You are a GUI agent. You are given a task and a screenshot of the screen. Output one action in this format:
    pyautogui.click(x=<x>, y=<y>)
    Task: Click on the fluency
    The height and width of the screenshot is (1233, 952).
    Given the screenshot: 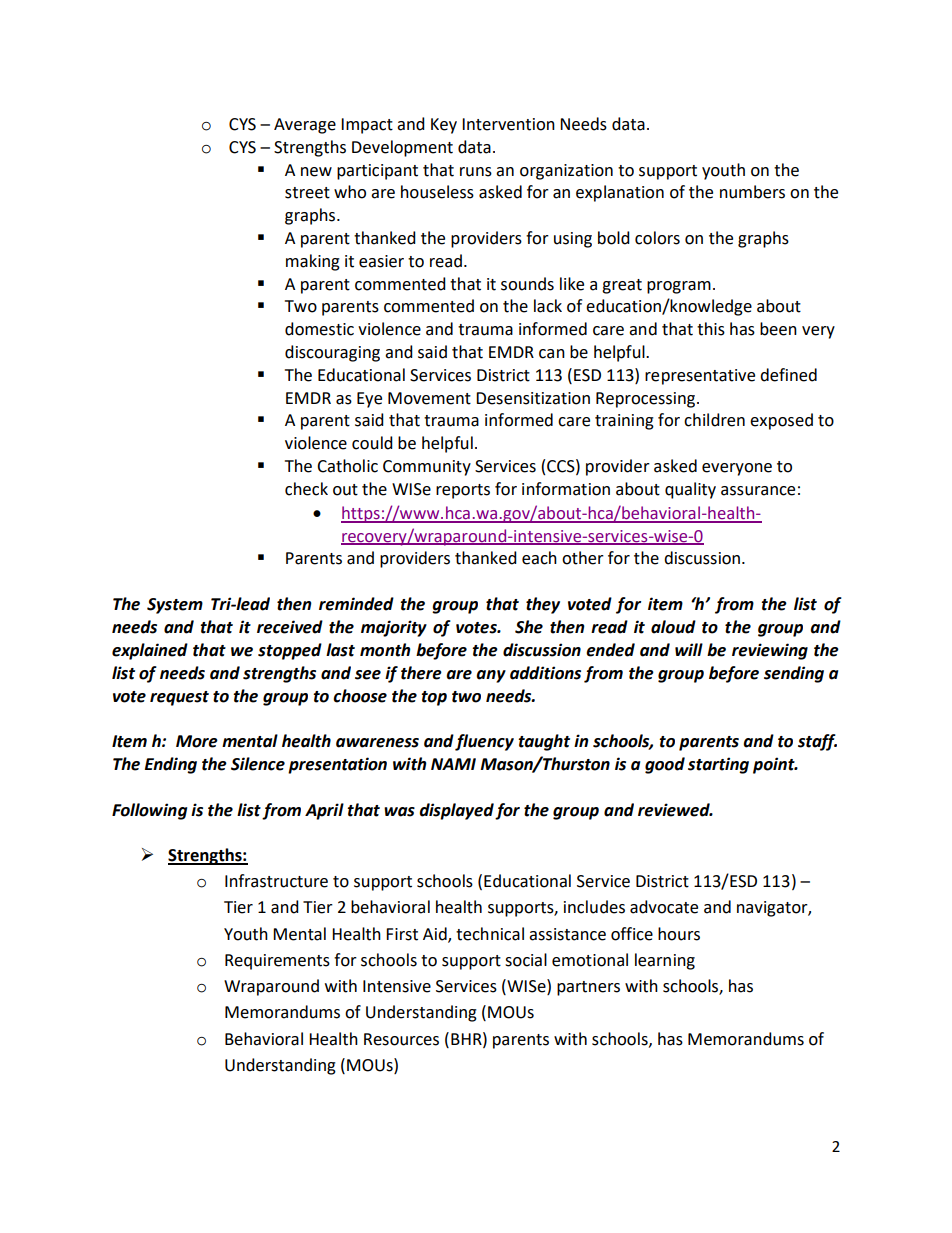 What is the action you would take?
    pyautogui.click(x=484, y=742)
